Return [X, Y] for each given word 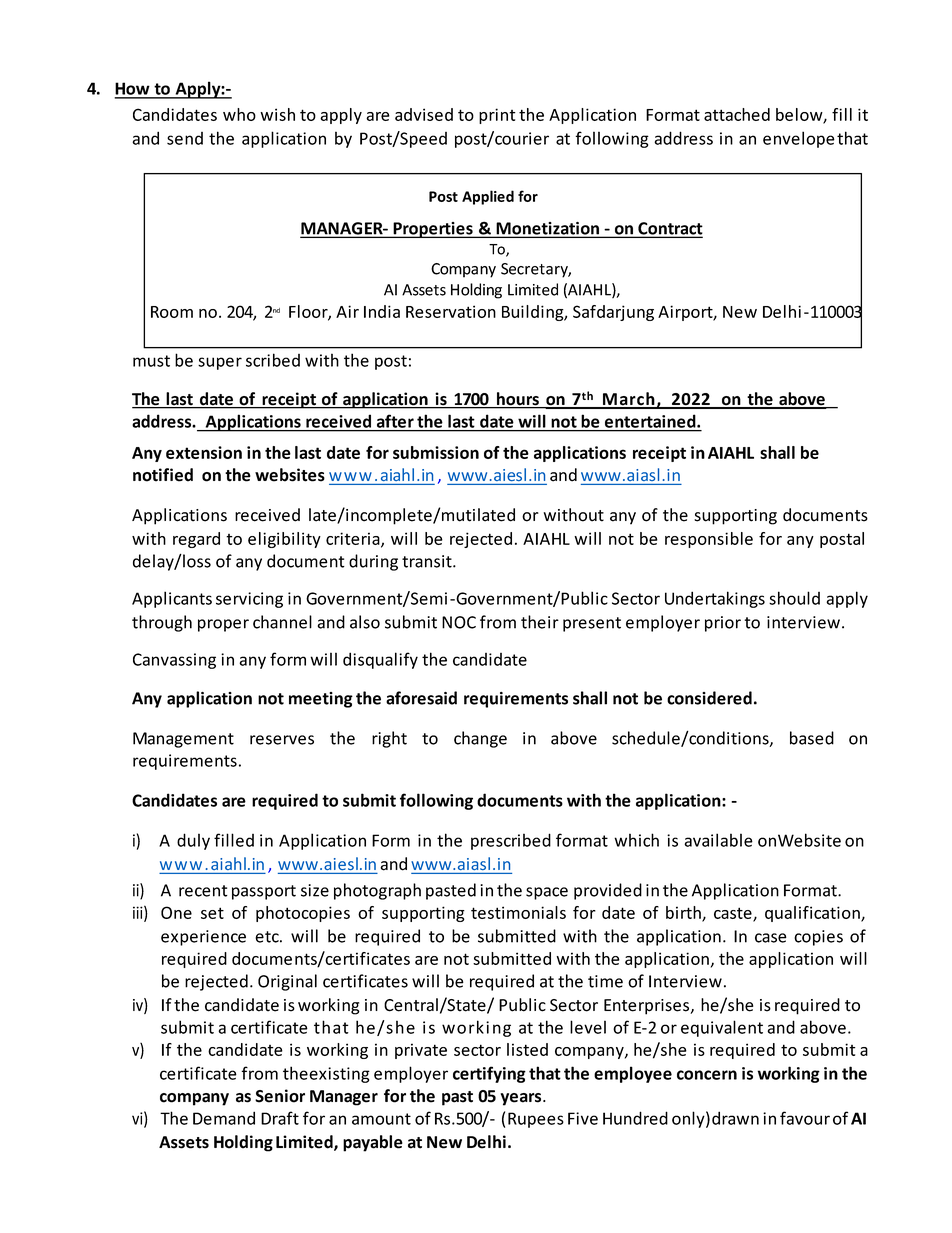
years [522, 1099]
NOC [459, 622]
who [239, 114]
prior [723, 624]
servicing [249, 600]
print [497, 116]
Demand [224, 1118]
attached [737, 114]
